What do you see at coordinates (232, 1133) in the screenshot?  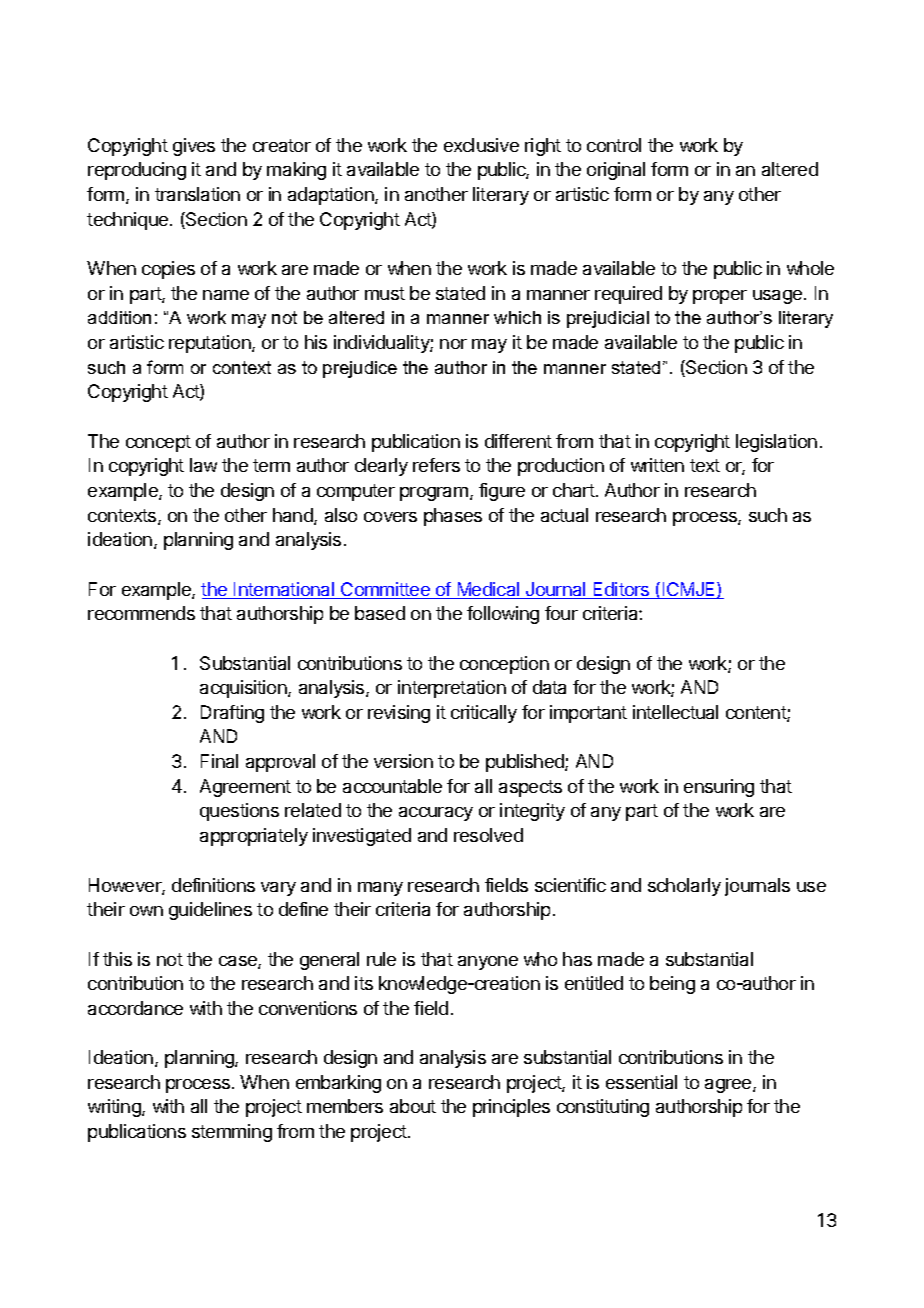 I see `stemming` at bounding box center [232, 1133].
